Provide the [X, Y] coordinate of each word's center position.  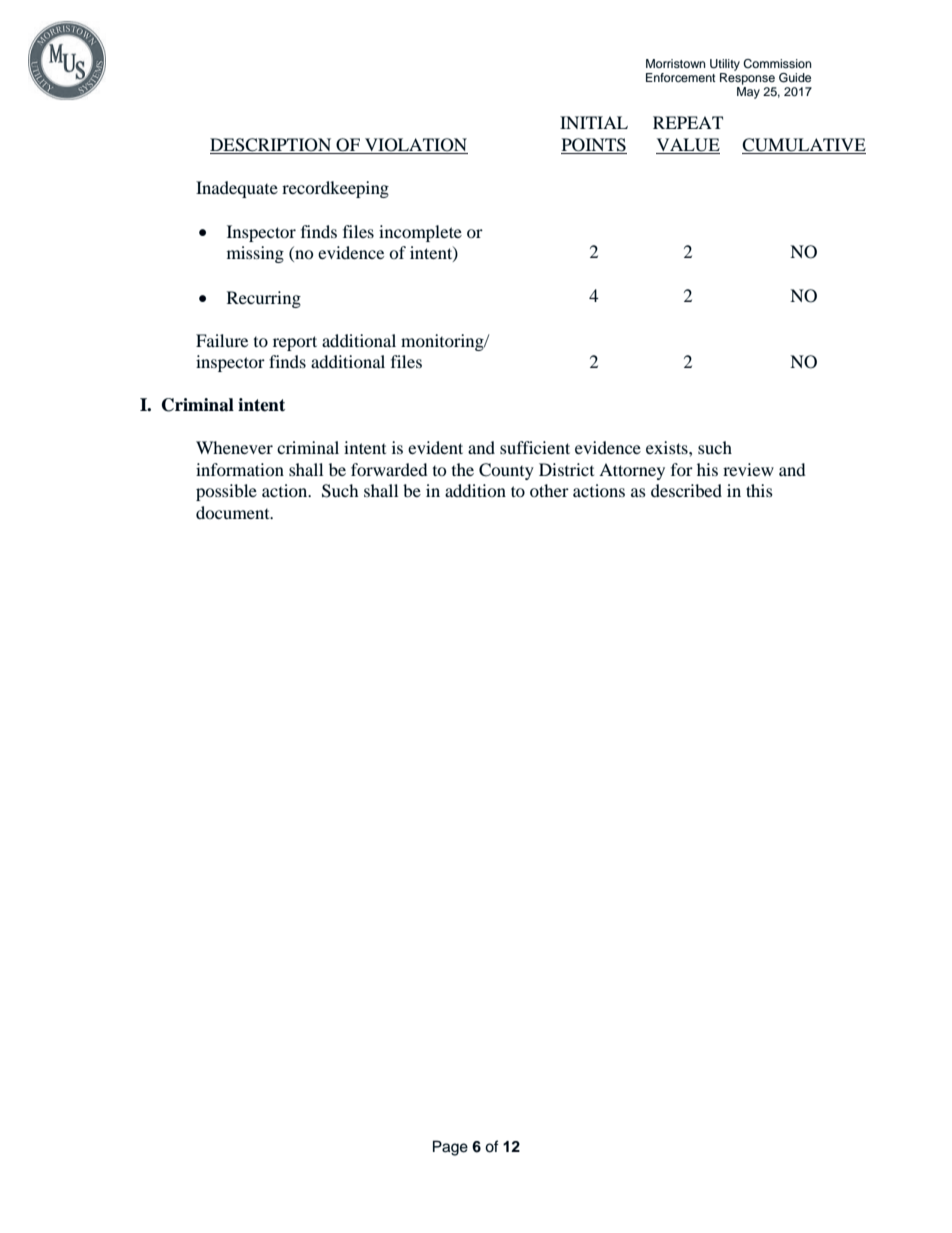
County [506, 471]
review [748, 469]
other [549, 490]
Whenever [234, 447]
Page [450, 1148]
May [748, 93]
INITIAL [594, 122]
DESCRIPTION [270, 145]
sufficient [535, 447]
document [234, 512]
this [759, 490]
